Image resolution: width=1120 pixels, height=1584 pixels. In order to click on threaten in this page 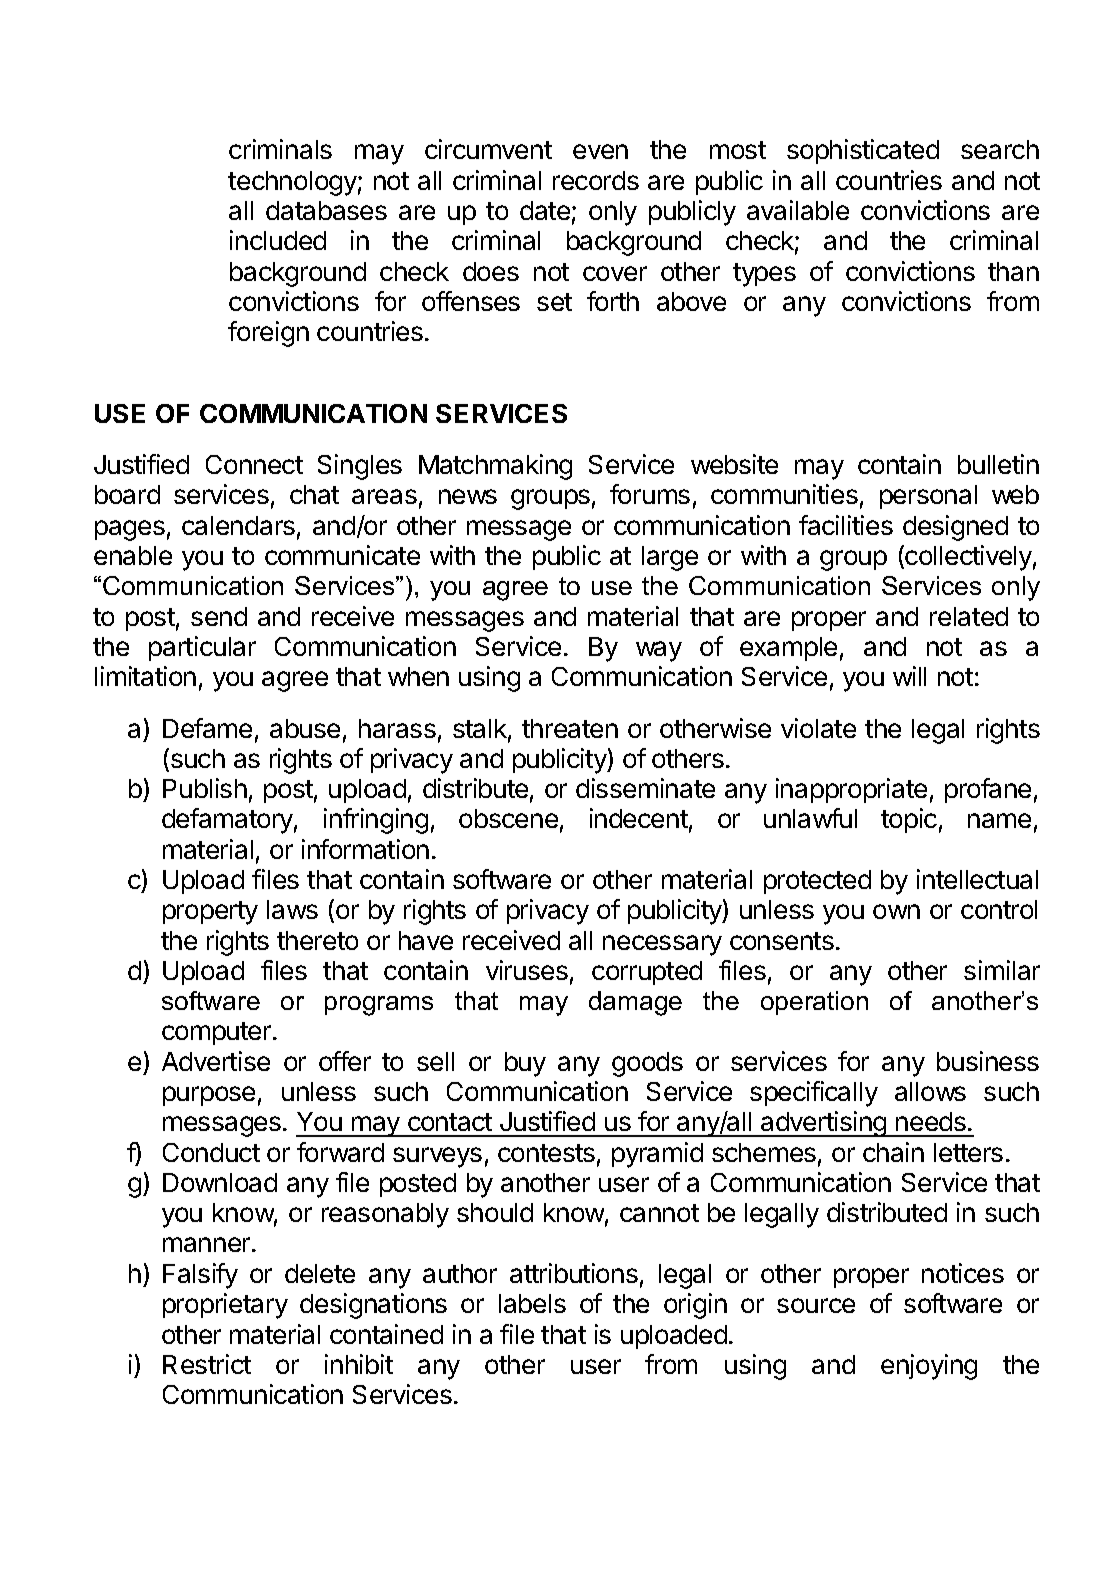, I will do `click(570, 728)`.
